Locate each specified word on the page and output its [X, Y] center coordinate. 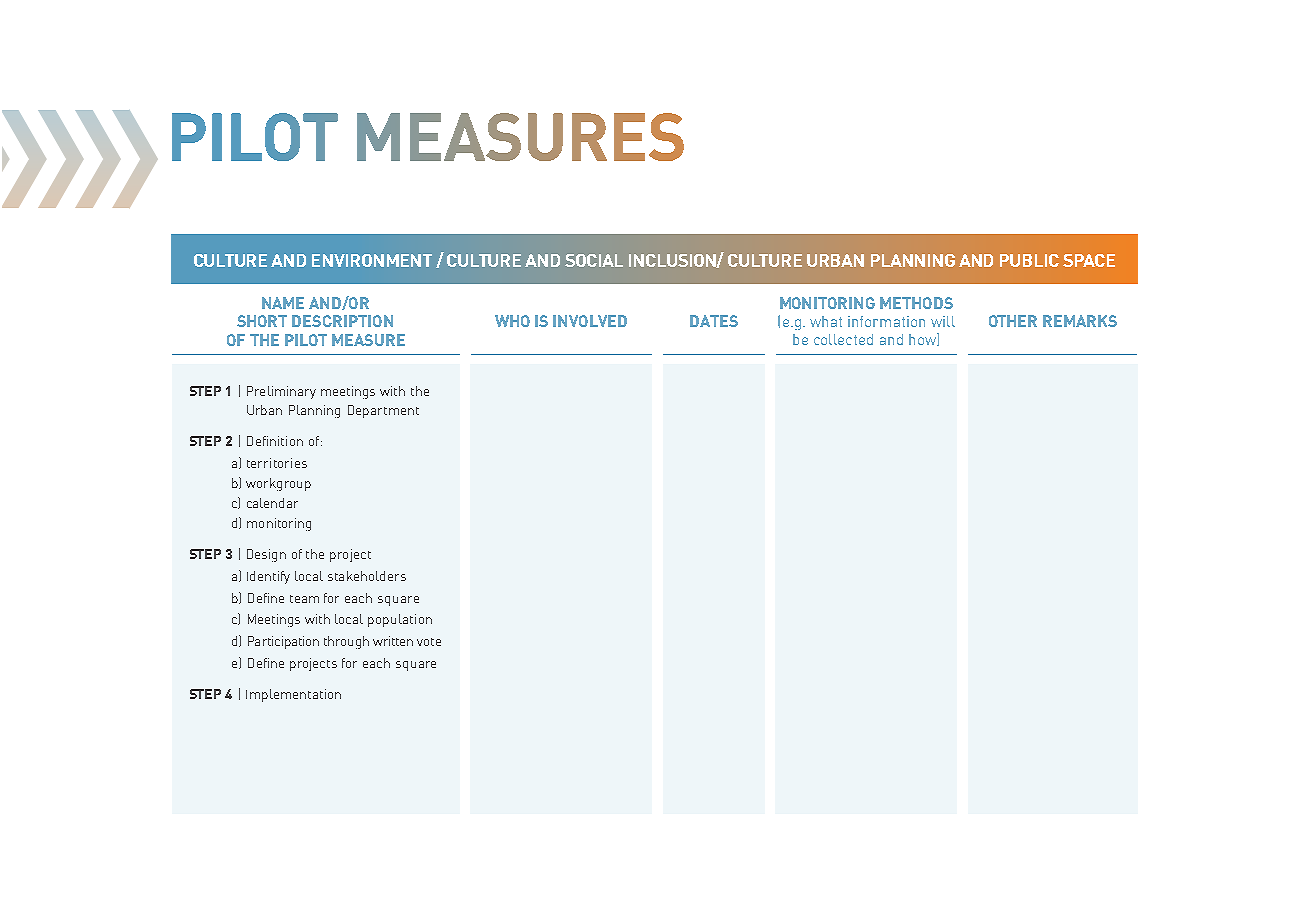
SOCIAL [594, 260]
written [393, 641]
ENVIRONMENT [372, 260]
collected [843, 339]
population [400, 620]
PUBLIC [1029, 260]
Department [383, 411]
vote [429, 642]
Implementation [293, 695]
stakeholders [367, 576]
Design [266, 555]
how [923, 339]
